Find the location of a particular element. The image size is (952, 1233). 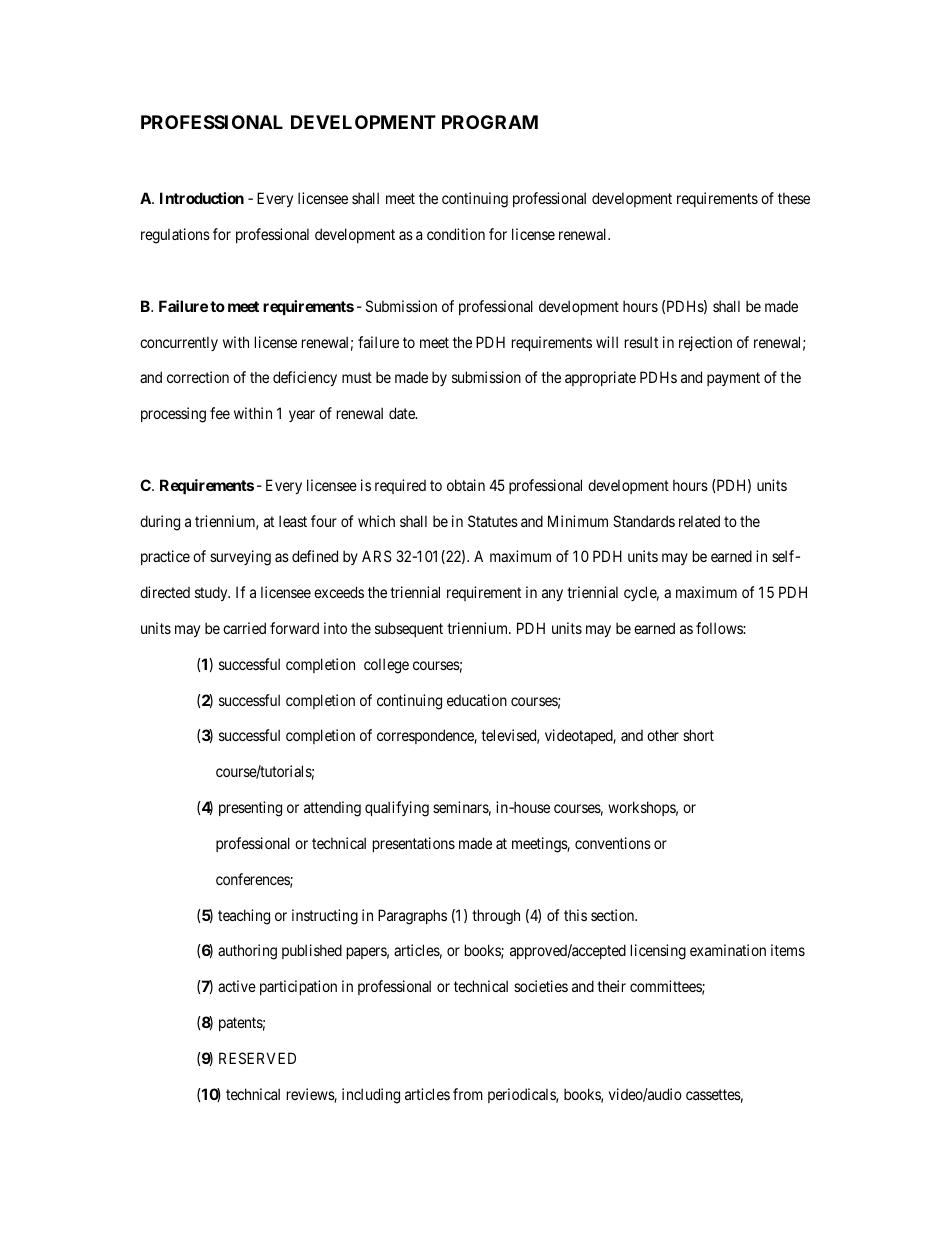

these is located at coordinates (794, 198).
